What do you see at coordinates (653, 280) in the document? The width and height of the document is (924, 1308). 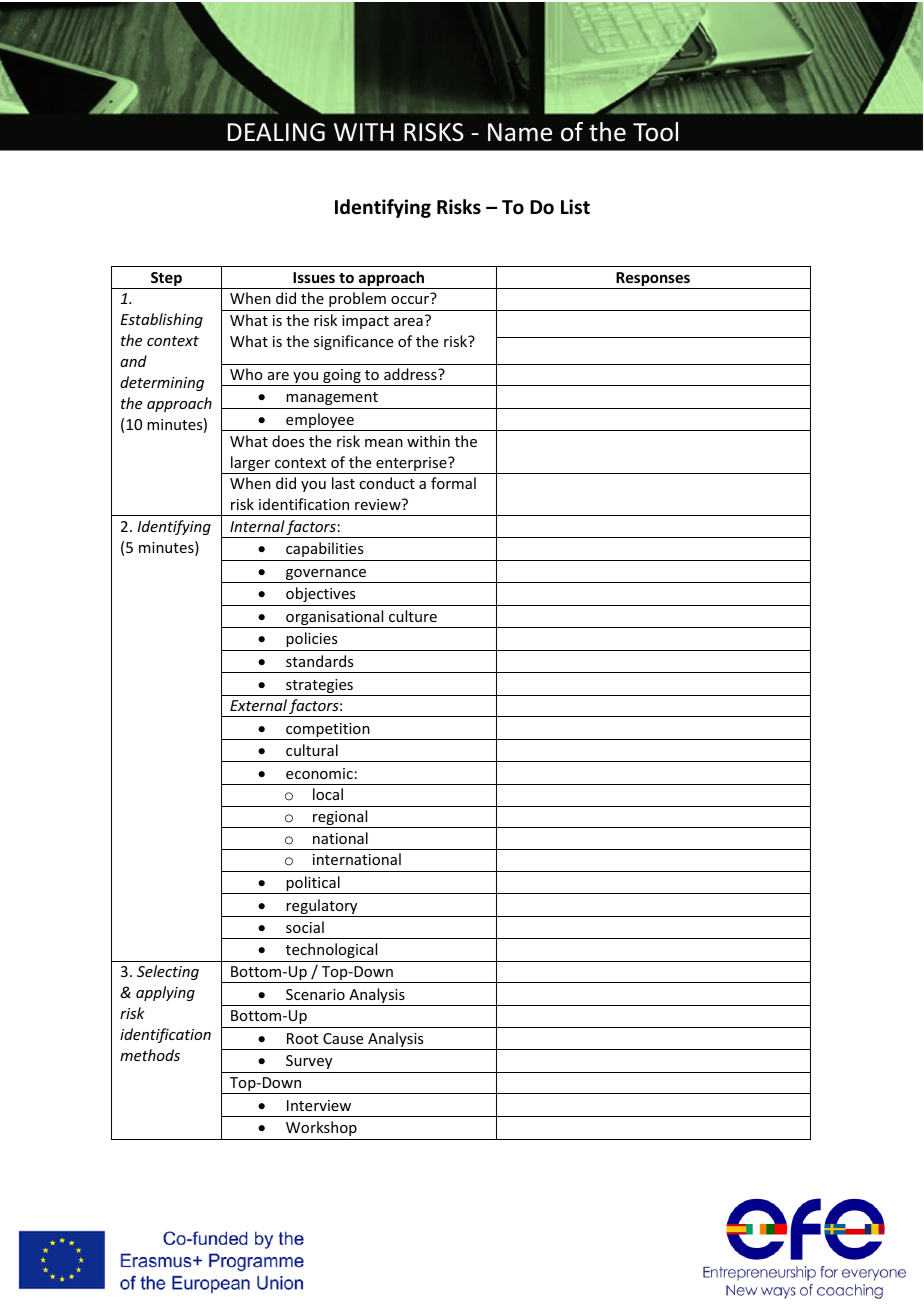 I see `Responses` at bounding box center [653, 280].
